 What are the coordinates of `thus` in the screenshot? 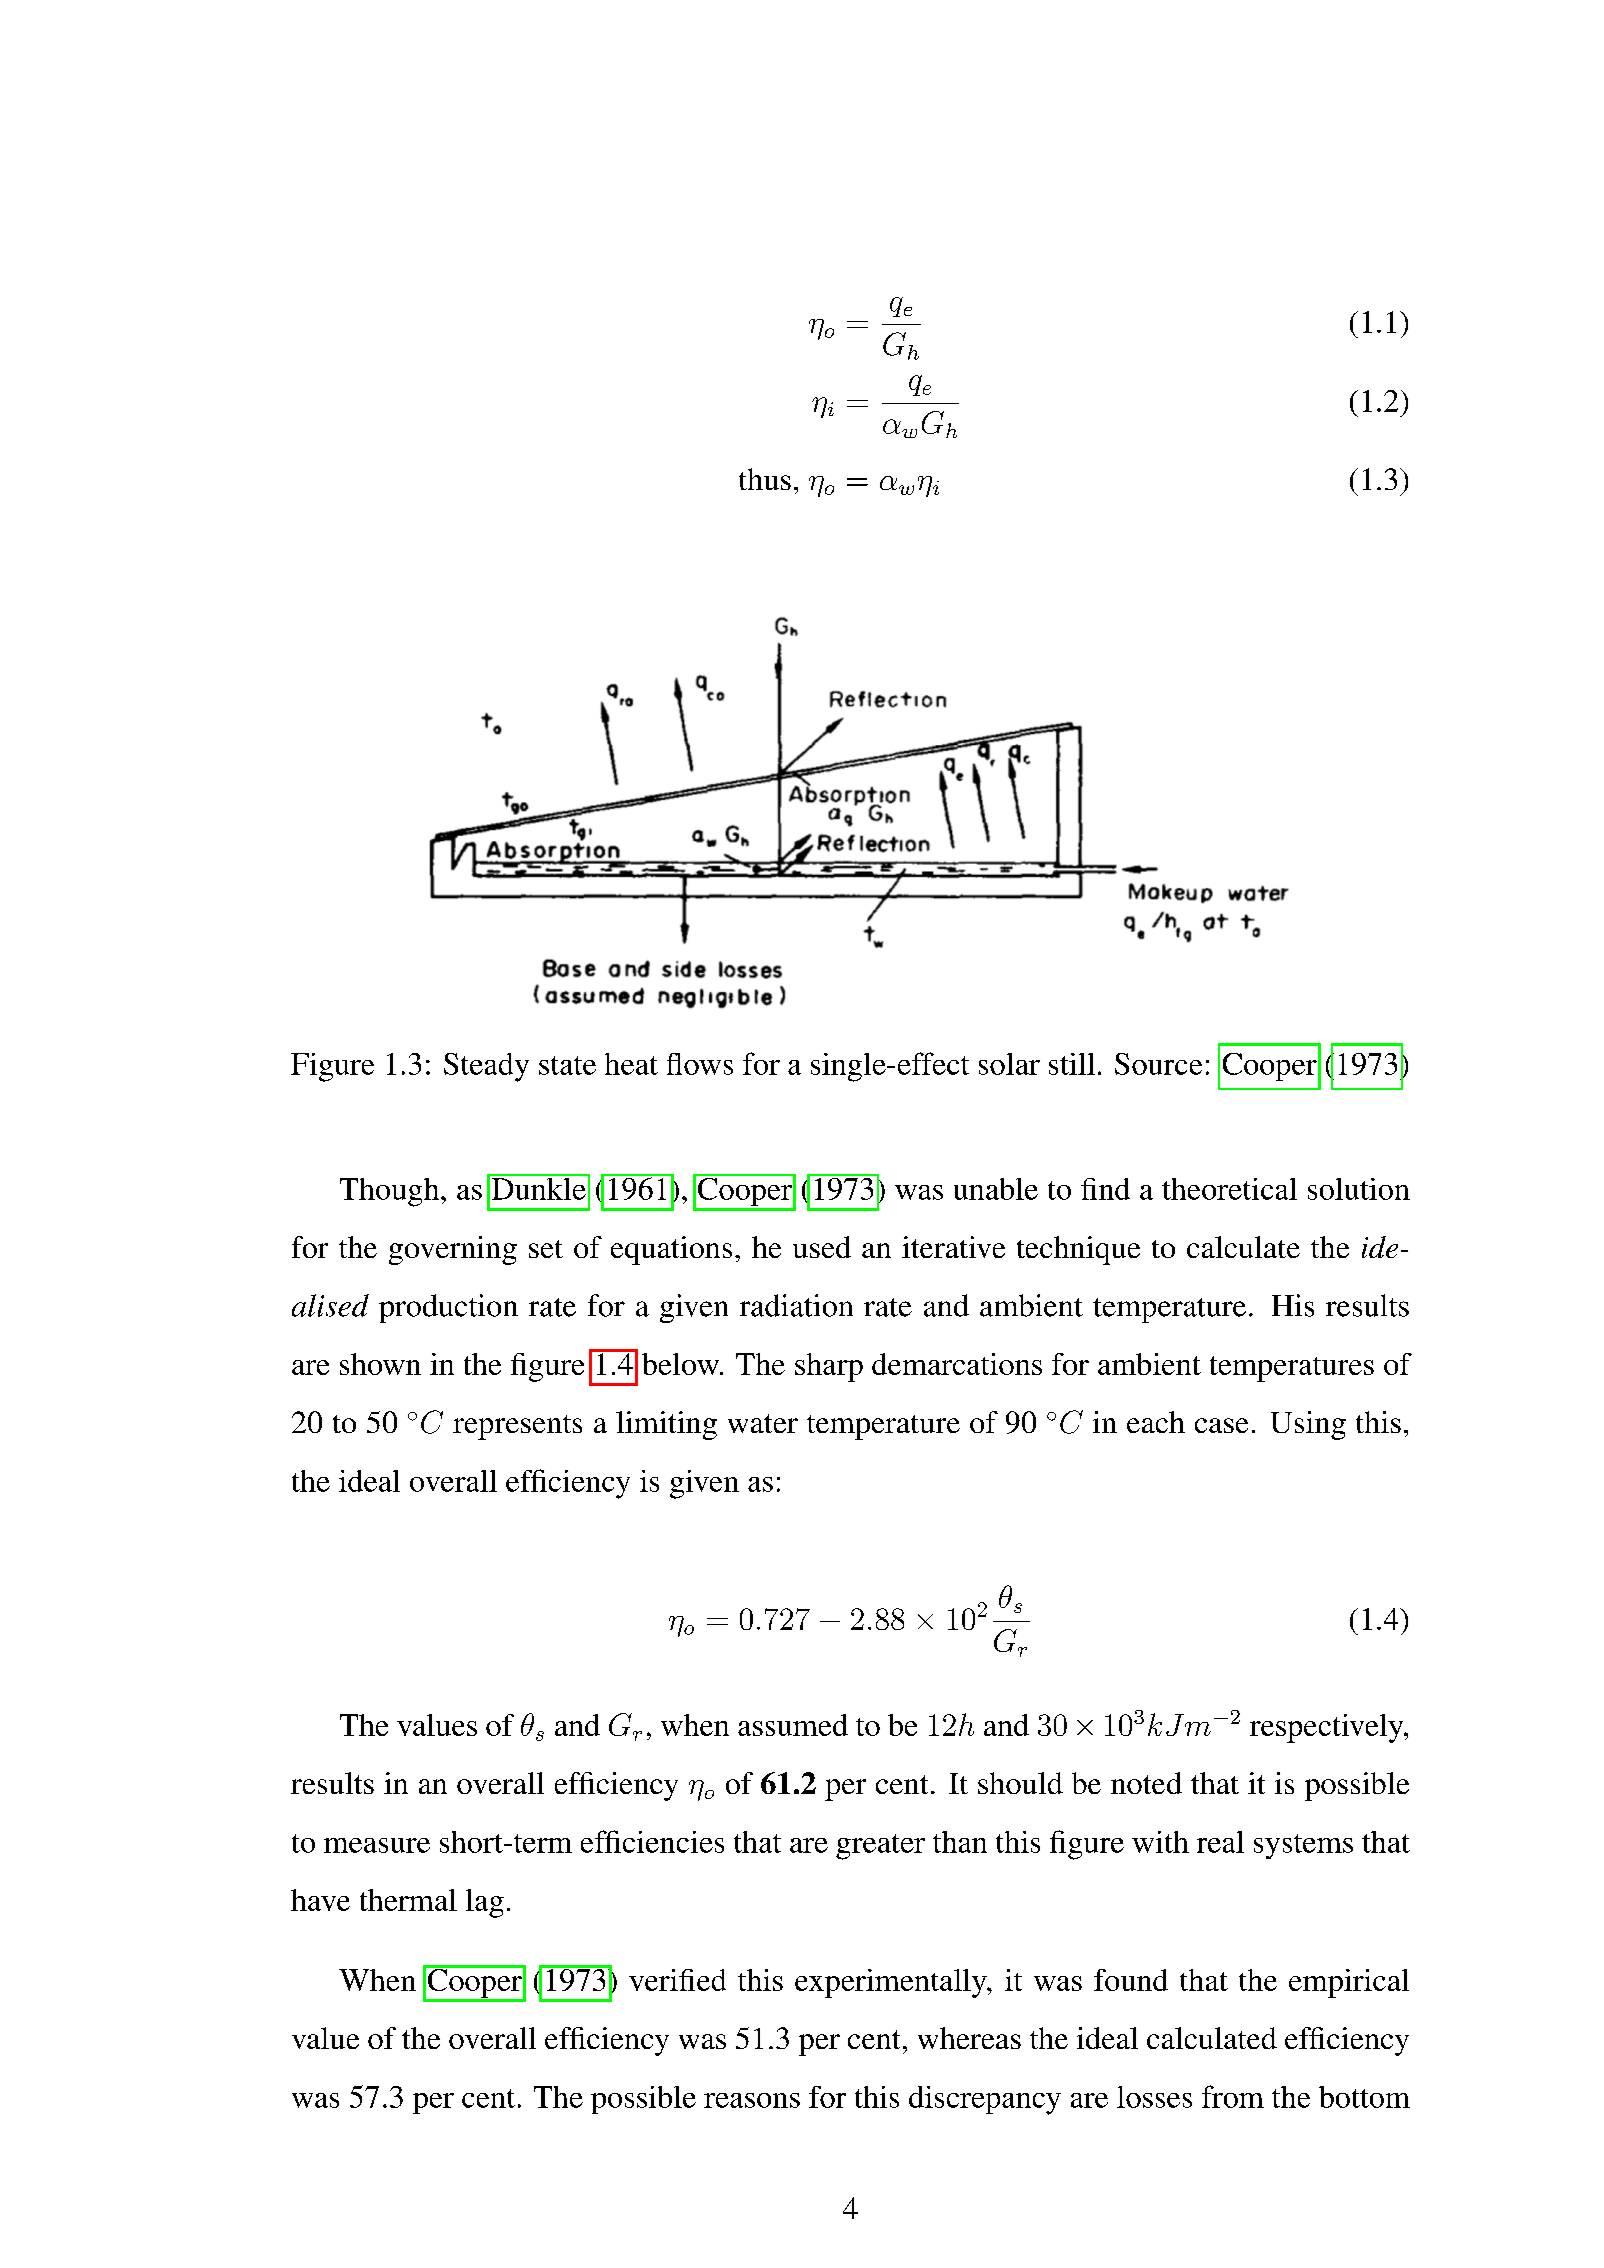 It's located at (765, 479).
